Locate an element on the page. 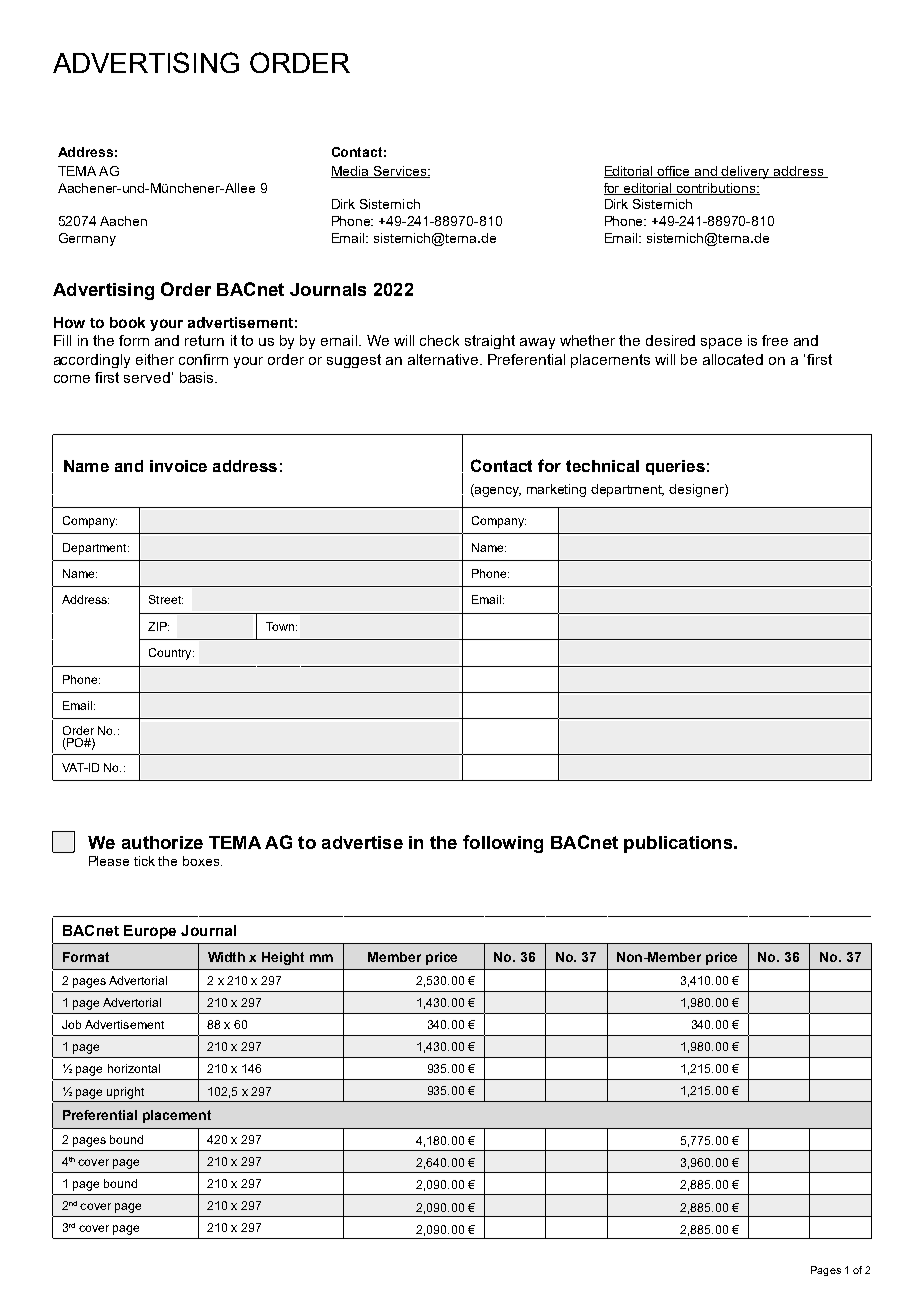 The height and width of the document is (1308, 924). publications is located at coordinates (679, 844).
